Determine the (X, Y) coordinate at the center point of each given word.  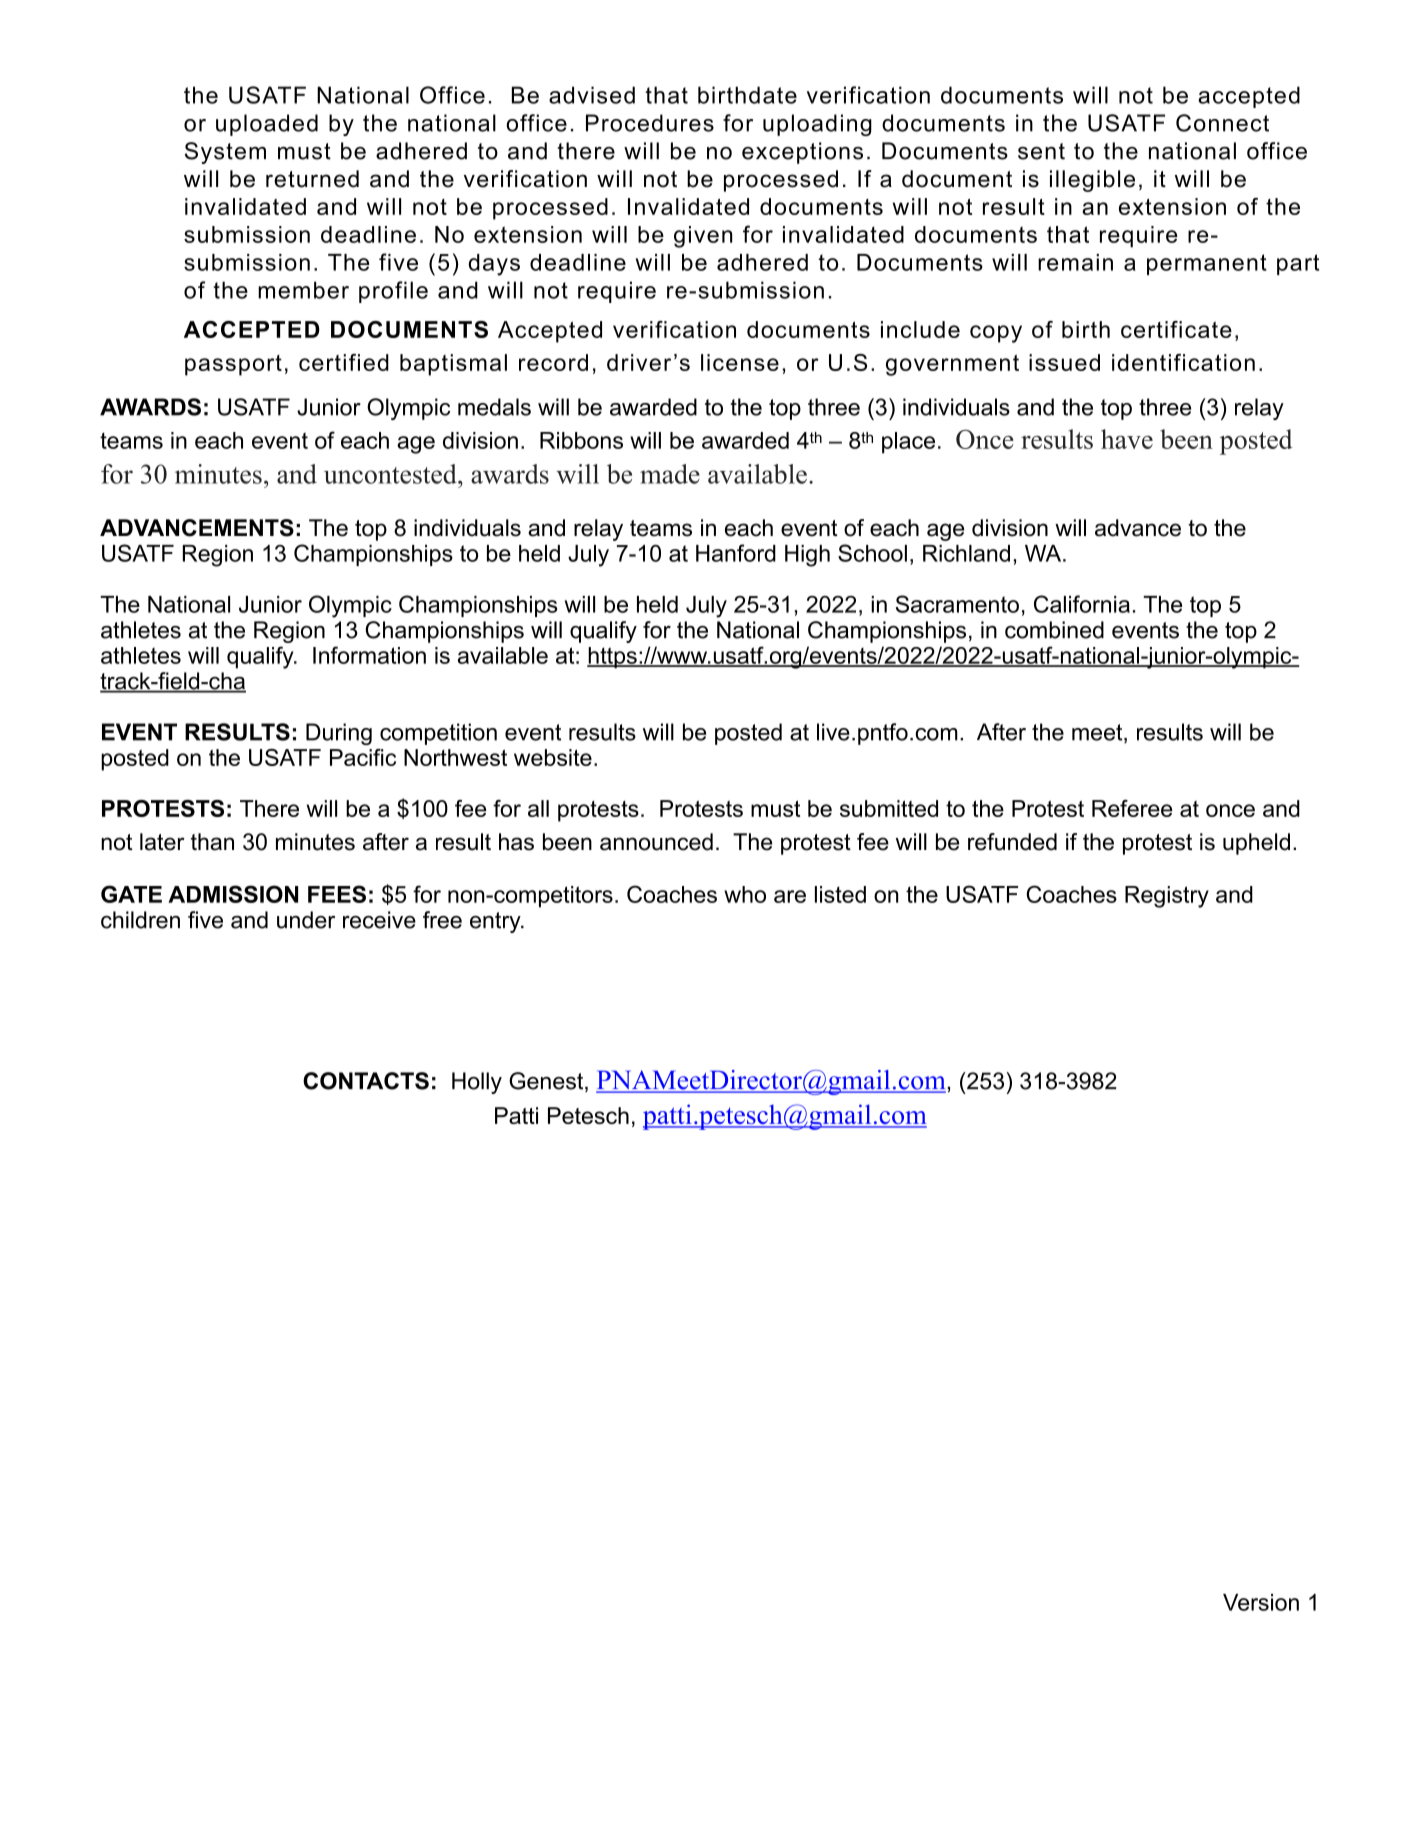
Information (369, 655)
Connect (1222, 123)
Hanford (736, 553)
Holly (477, 1083)
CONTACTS (366, 1081)
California (1082, 604)
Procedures (650, 123)
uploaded (267, 125)
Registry (1167, 897)
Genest (547, 1082)
